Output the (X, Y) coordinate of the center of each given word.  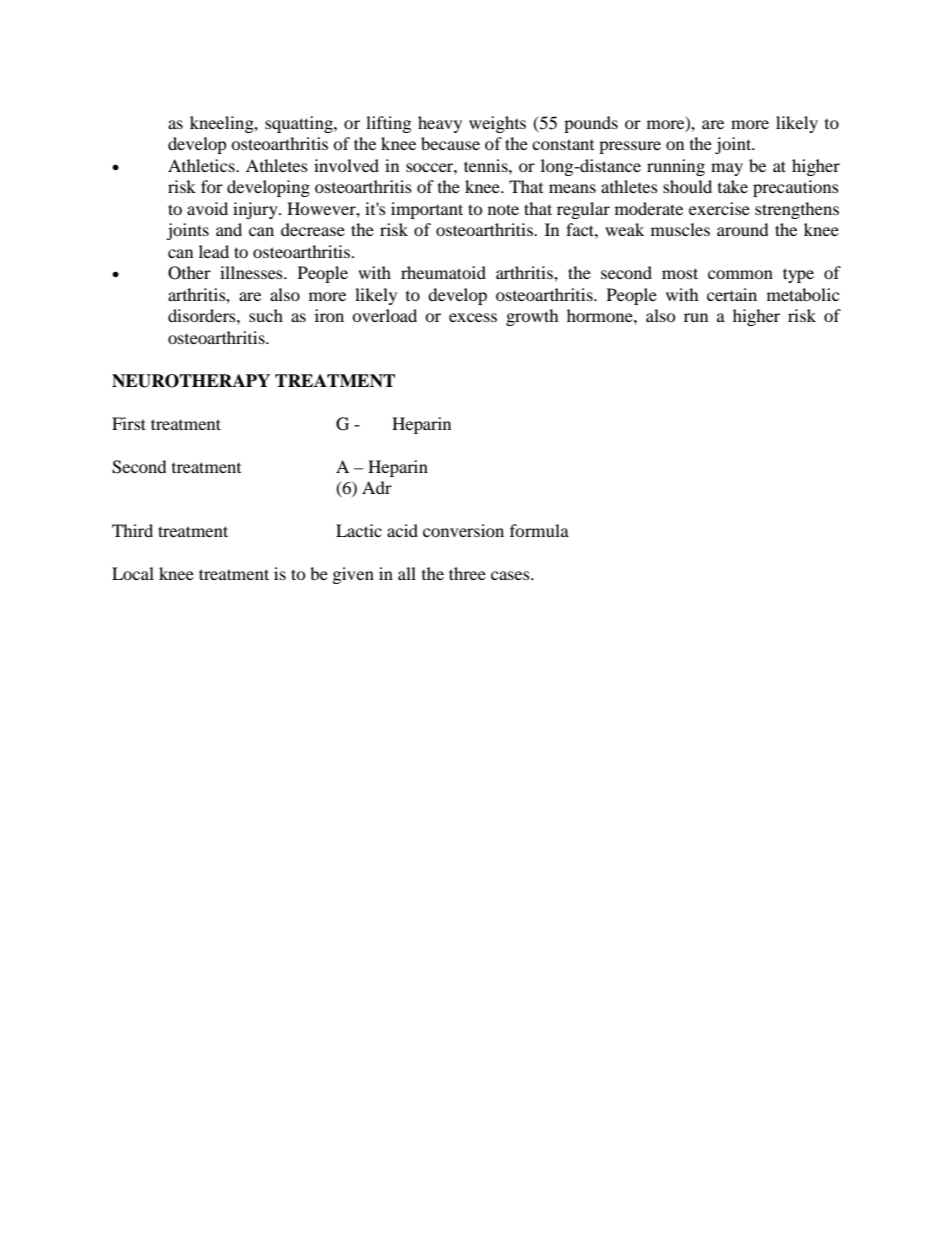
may (727, 169)
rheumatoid (443, 272)
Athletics (202, 165)
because (450, 143)
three (467, 573)
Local (133, 573)
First (129, 423)
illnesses (252, 272)
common (740, 274)
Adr (377, 487)
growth (532, 317)
